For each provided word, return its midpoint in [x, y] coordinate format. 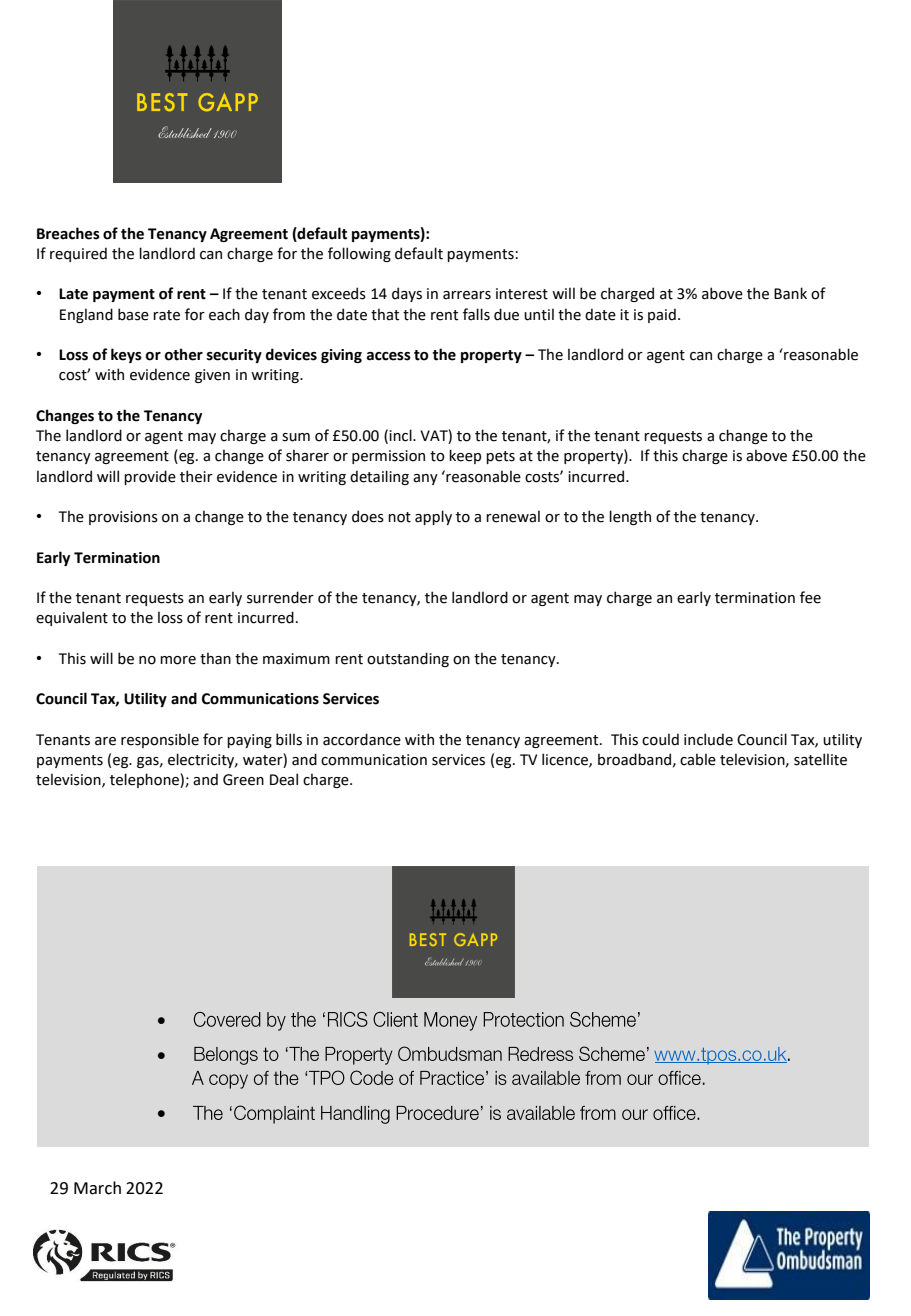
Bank [790, 293]
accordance [362, 739]
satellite [820, 759]
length [630, 517]
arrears [467, 295]
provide [150, 477]
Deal [284, 779]
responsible [160, 740]
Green [243, 780]
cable [698, 759]
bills [289, 739]
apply [433, 517]
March [97, 1188]
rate [166, 315]
